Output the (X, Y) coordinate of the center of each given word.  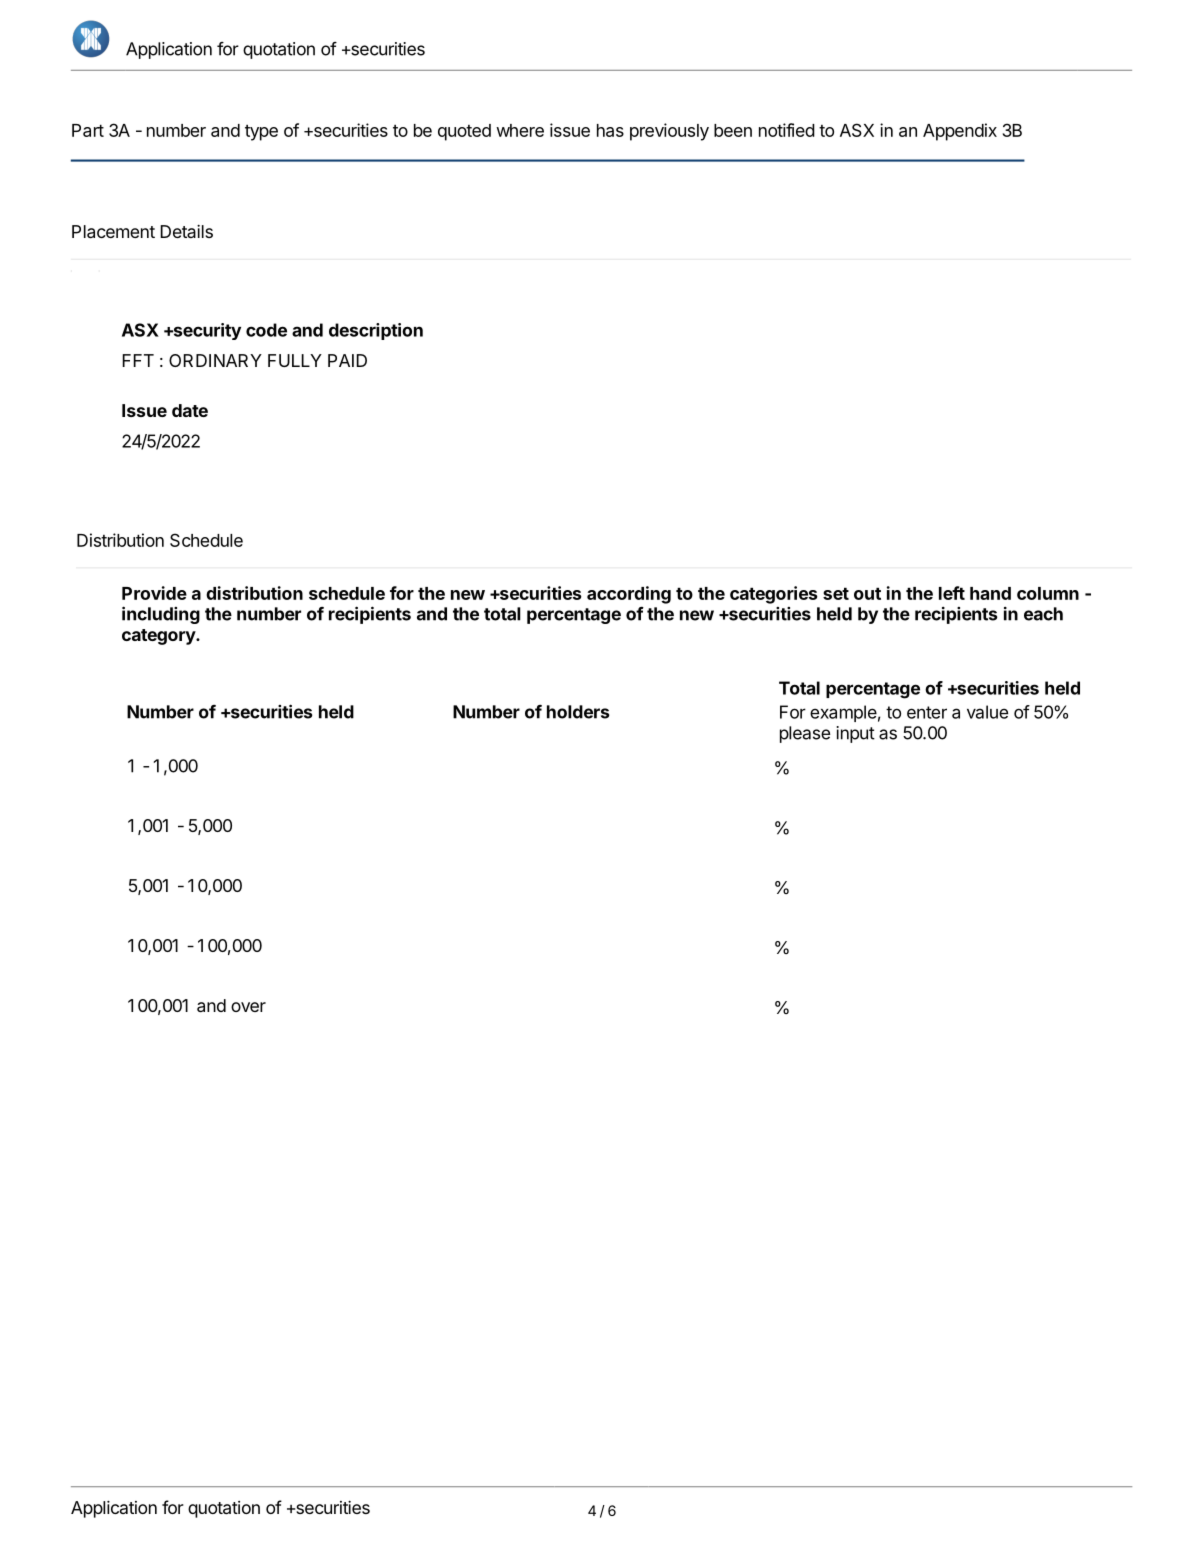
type (261, 133)
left (952, 593)
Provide (154, 593)
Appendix (960, 132)
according (629, 595)
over (248, 1007)
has (610, 130)
